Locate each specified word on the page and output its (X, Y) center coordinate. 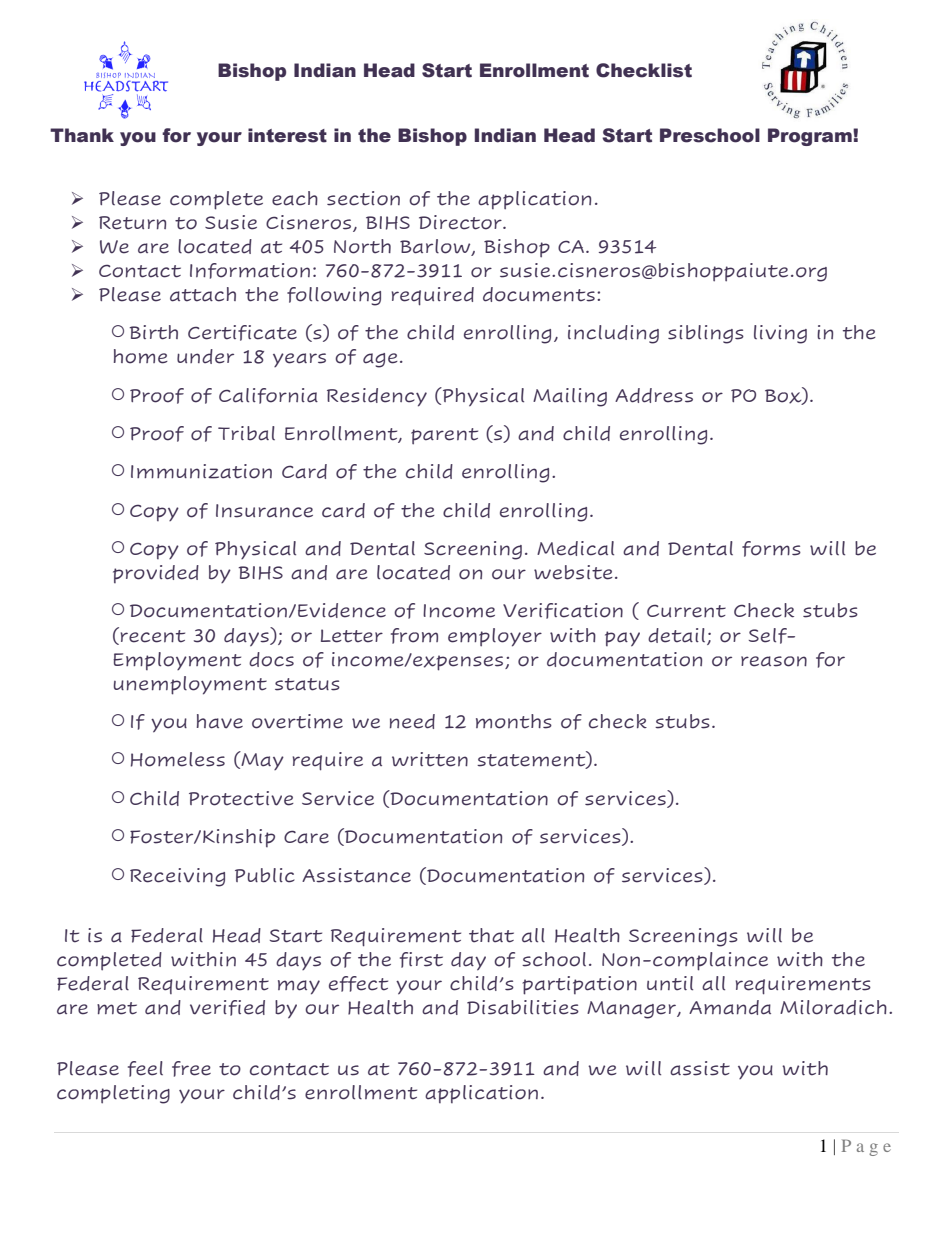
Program (811, 137)
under (205, 356)
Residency (377, 397)
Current (686, 611)
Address (654, 395)
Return (132, 223)
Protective (241, 798)
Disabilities (523, 1007)
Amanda (730, 1007)
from (414, 636)
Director (461, 222)
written (430, 759)
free (191, 1069)
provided (156, 574)
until (670, 983)
